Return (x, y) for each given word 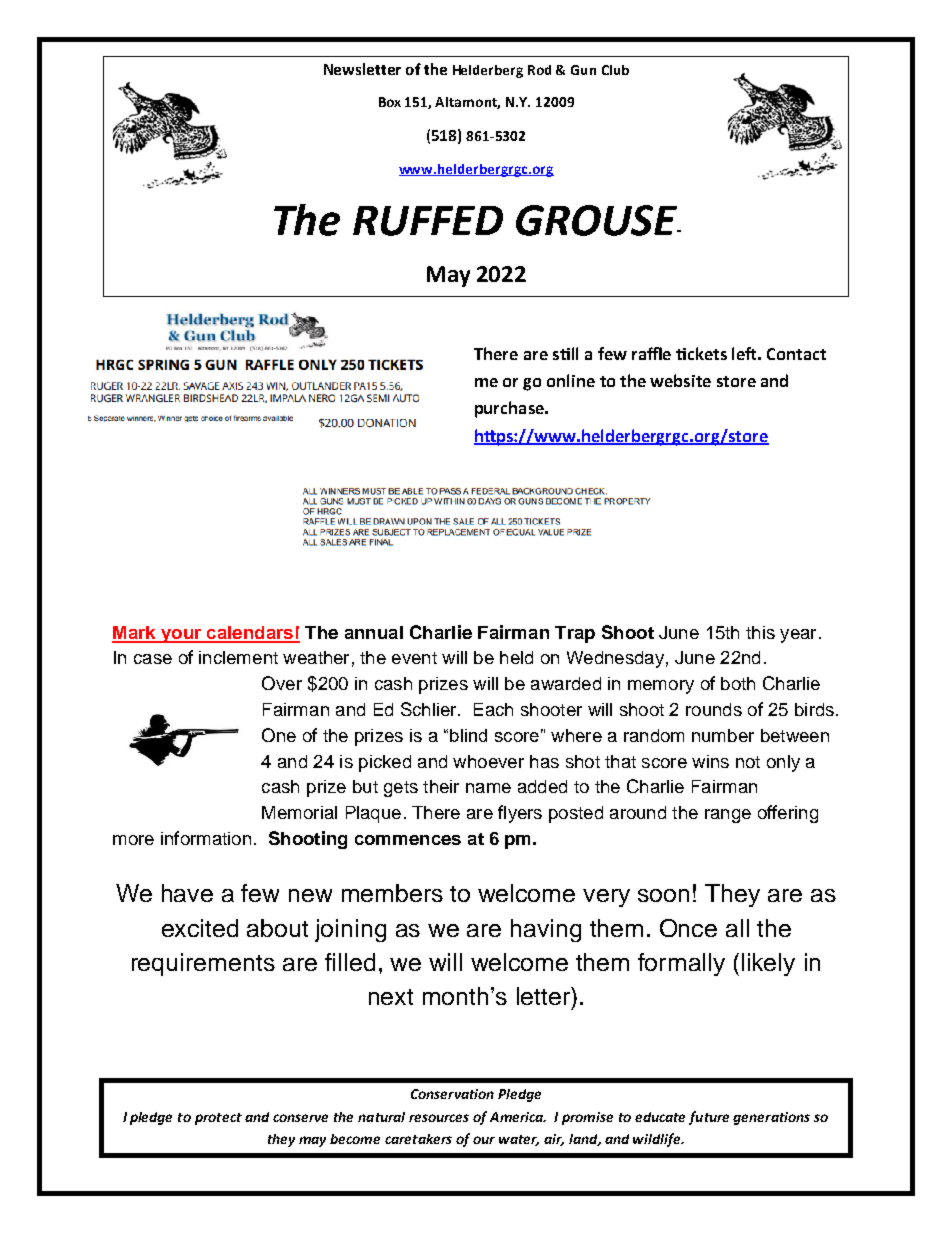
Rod (539, 70)
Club (615, 70)
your (181, 636)
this (760, 632)
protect (218, 1119)
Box (390, 102)
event (414, 658)
